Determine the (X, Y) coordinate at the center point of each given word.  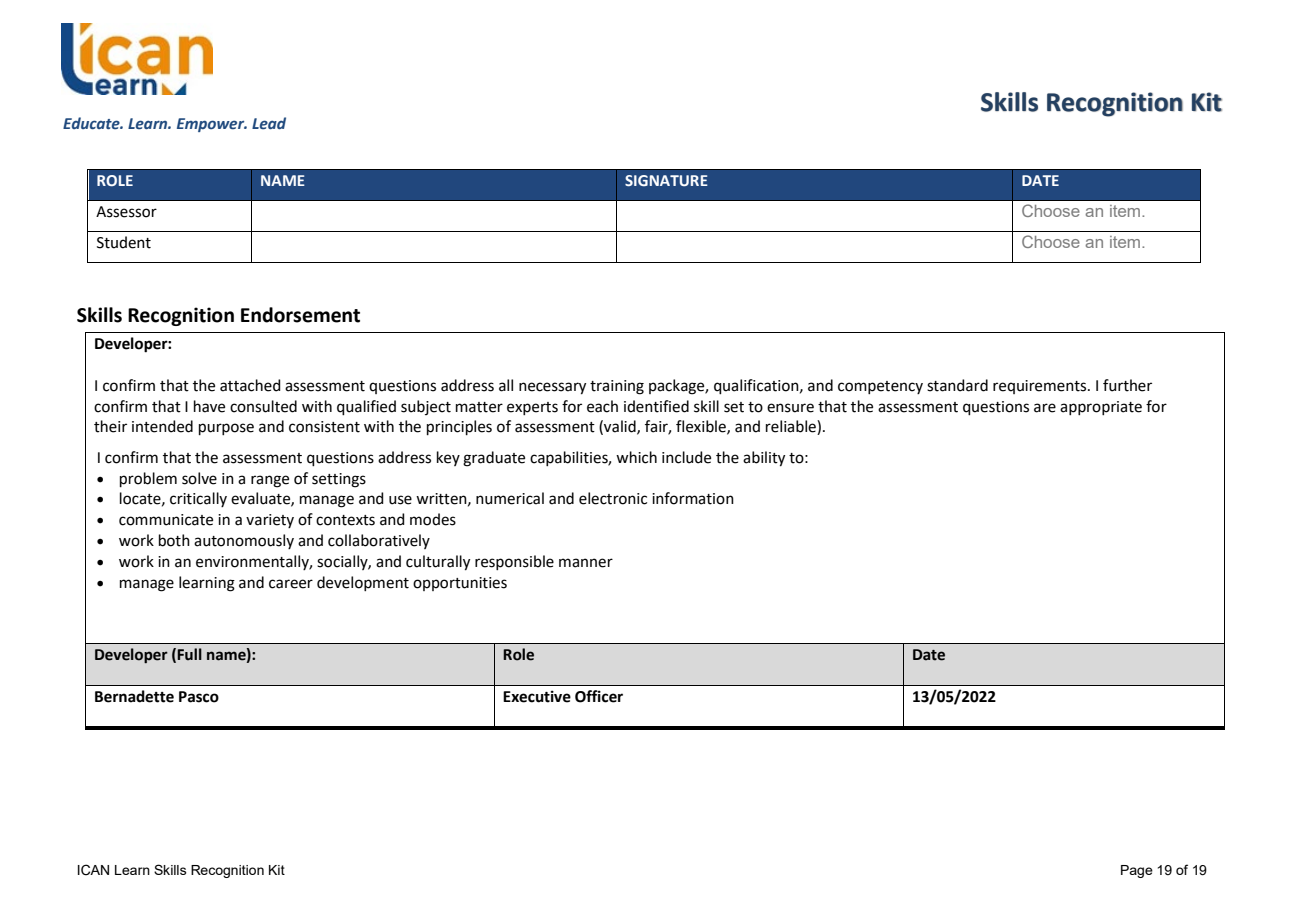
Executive (537, 696)
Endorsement (300, 315)
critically (198, 499)
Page (1137, 871)
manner (586, 563)
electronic (613, 498)
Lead (269, 123)
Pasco (199, 697)
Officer (599, 696)
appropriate (1101, 408)
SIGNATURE (666, 180)
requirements (1041, 387)
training (617, 387)
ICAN (93, 870)
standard (957, 385)
